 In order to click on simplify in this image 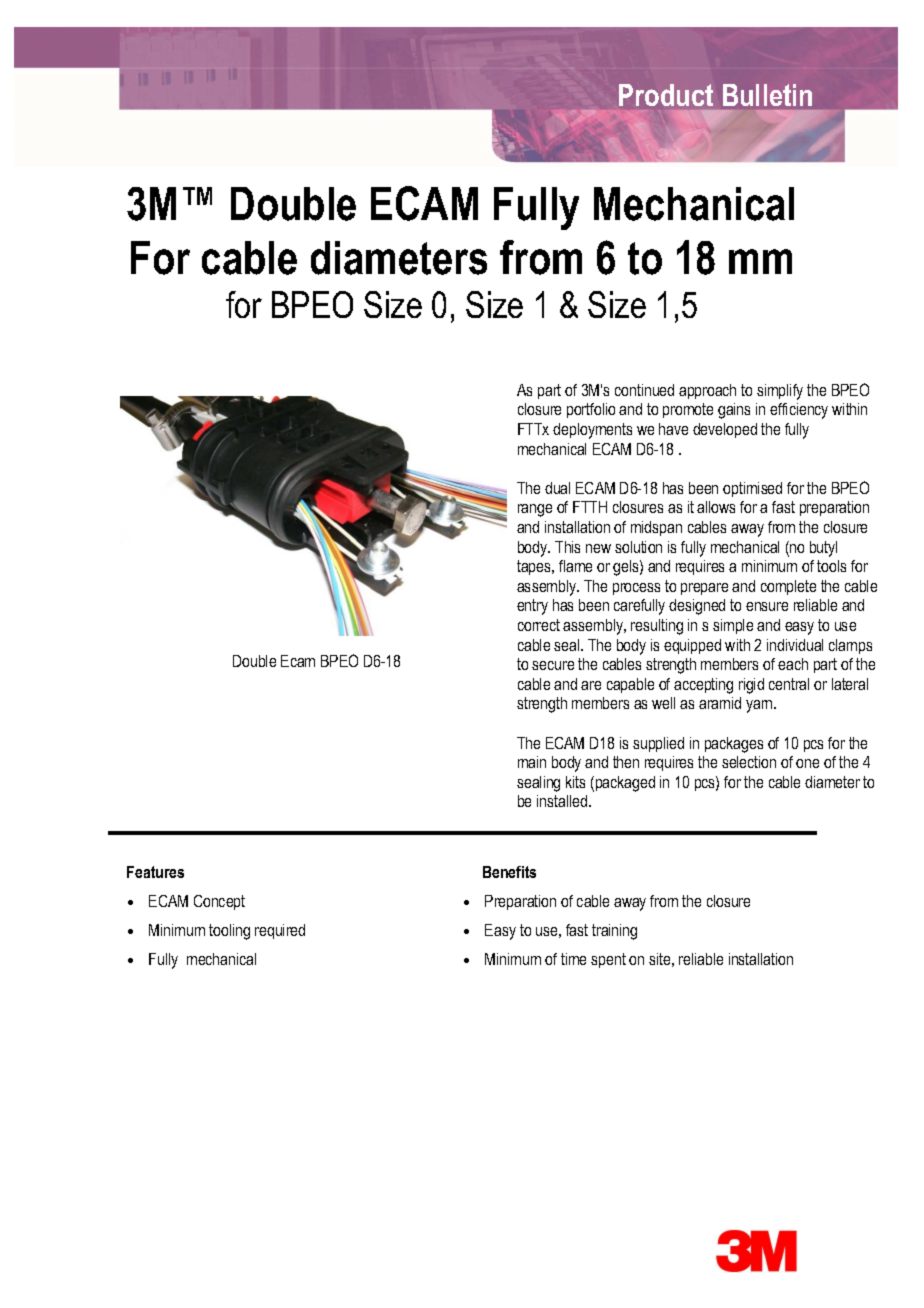, I will do `click(780, 392)`.
